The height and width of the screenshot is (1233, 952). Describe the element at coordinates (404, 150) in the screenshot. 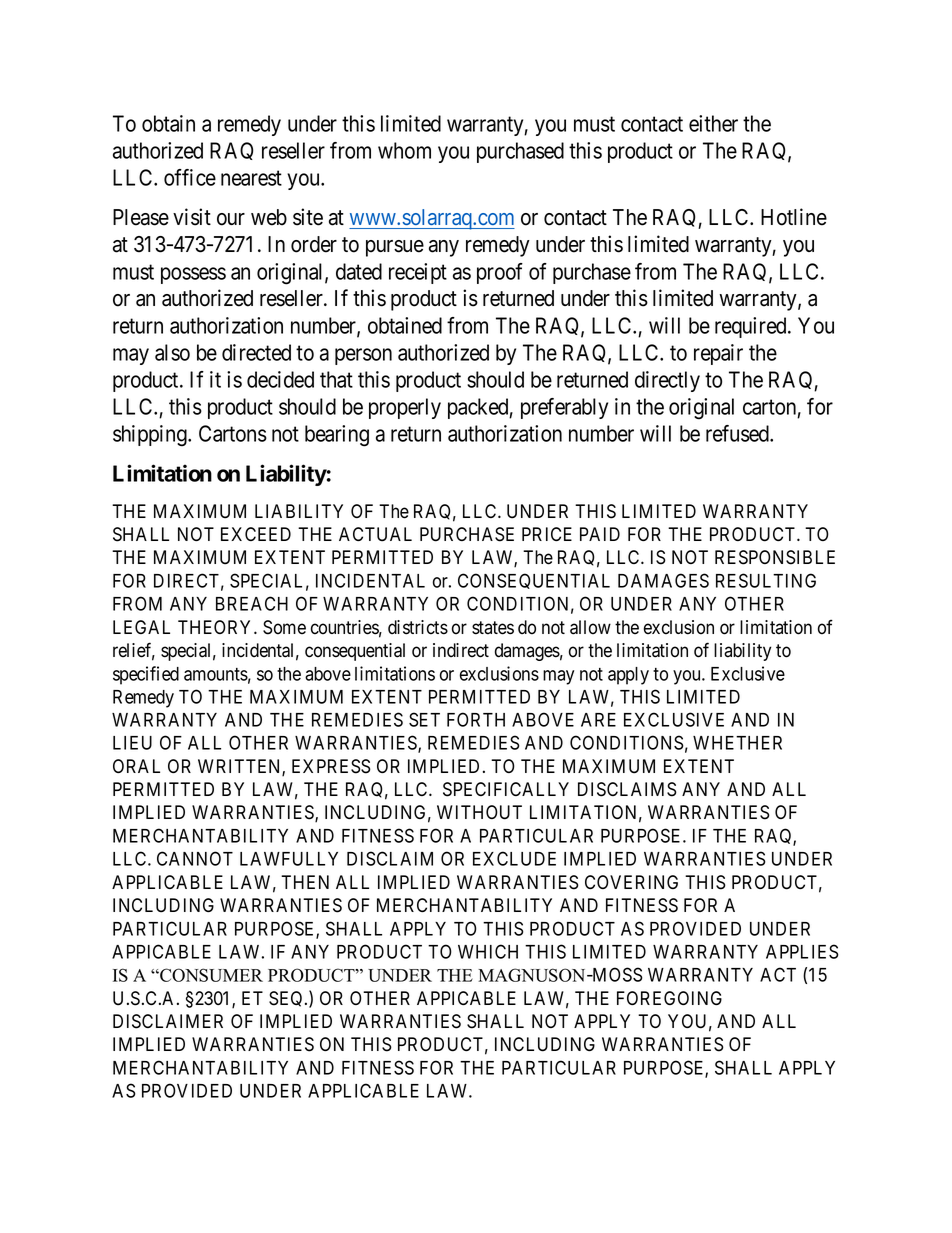

I see `whom` at that location.
